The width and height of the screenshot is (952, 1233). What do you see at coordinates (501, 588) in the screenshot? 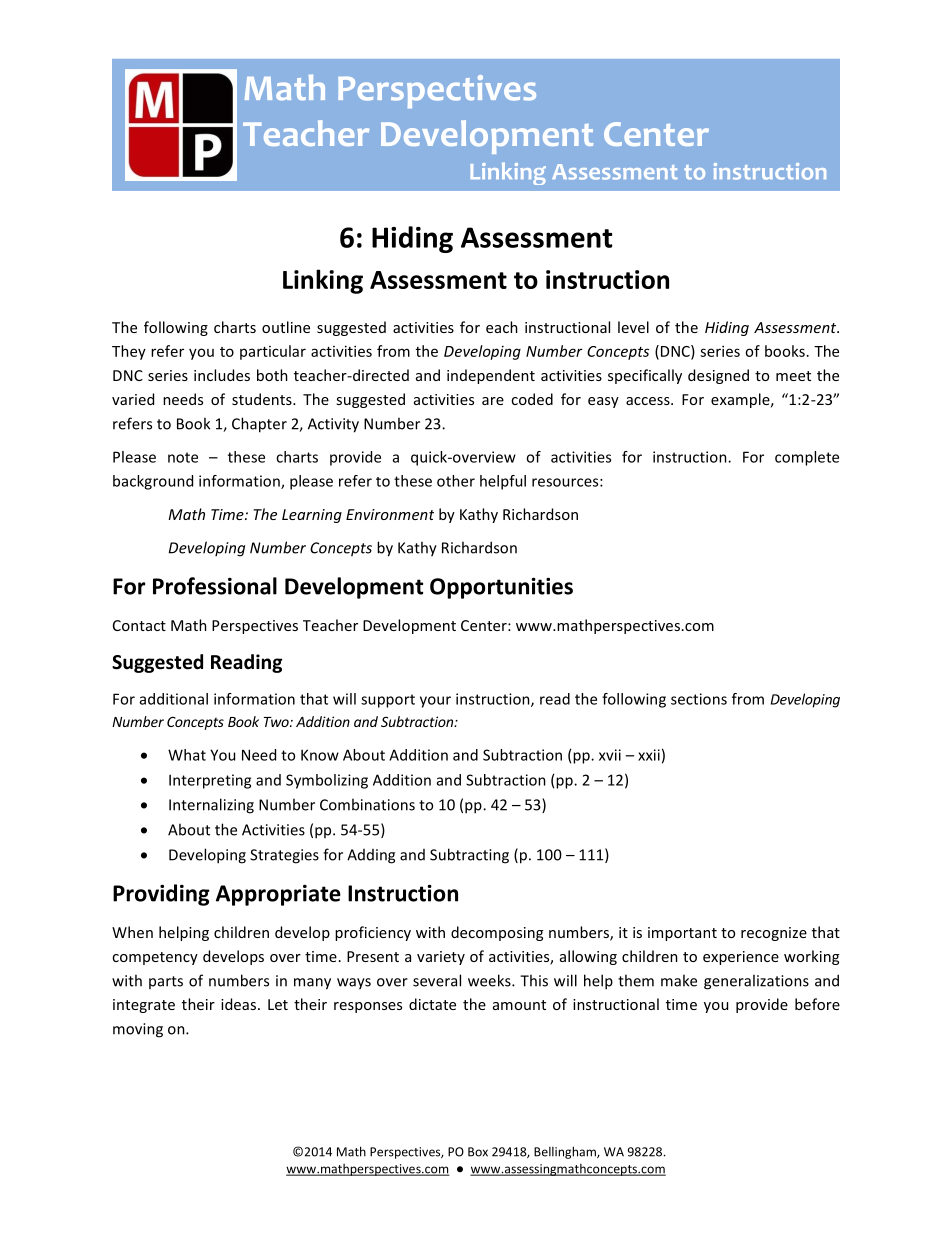
I see `Opportunities` at bounding box center [501, 588].
